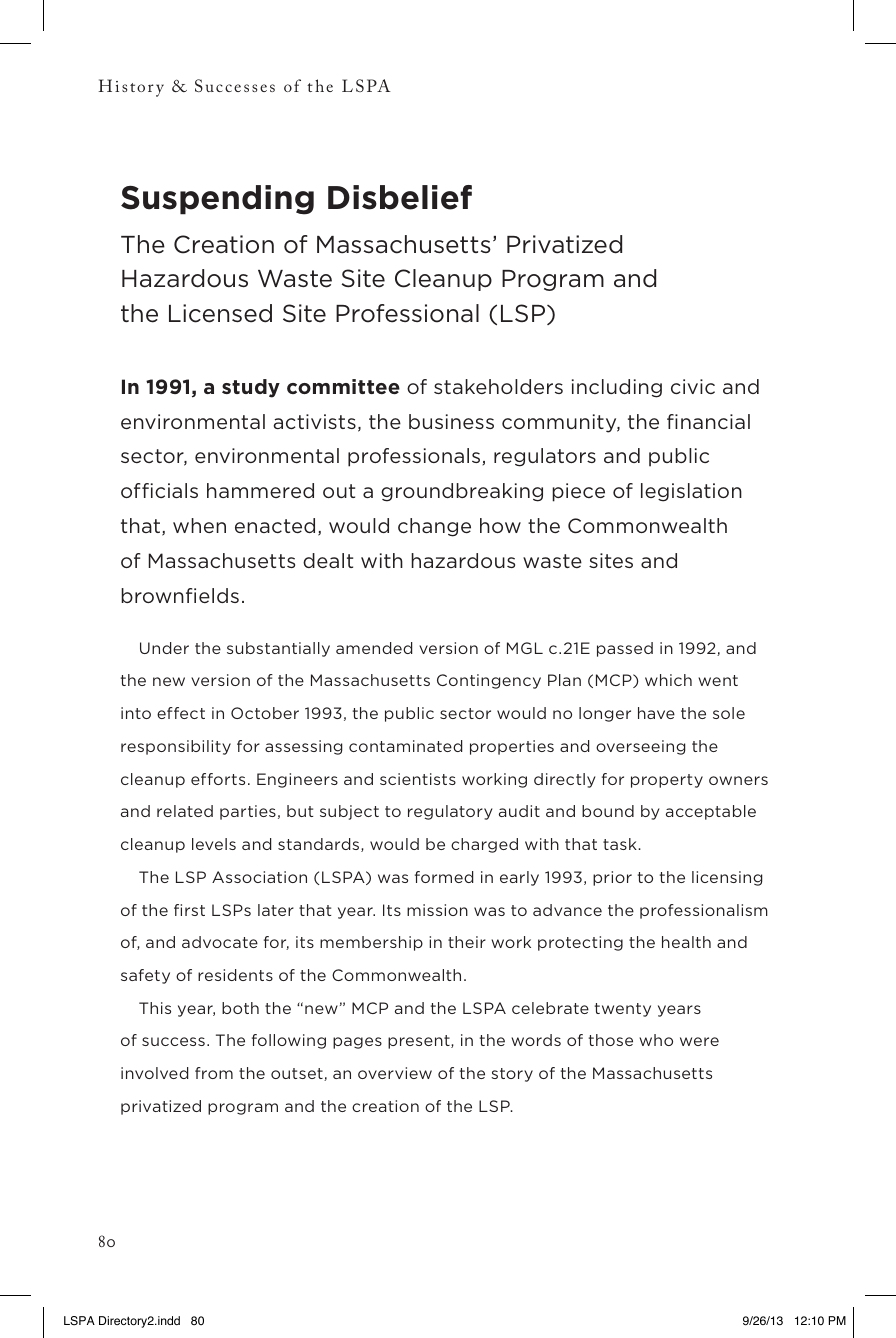  Describe the element at coordinates (214, 1073) in the screenshot. I see `from` at that location.
